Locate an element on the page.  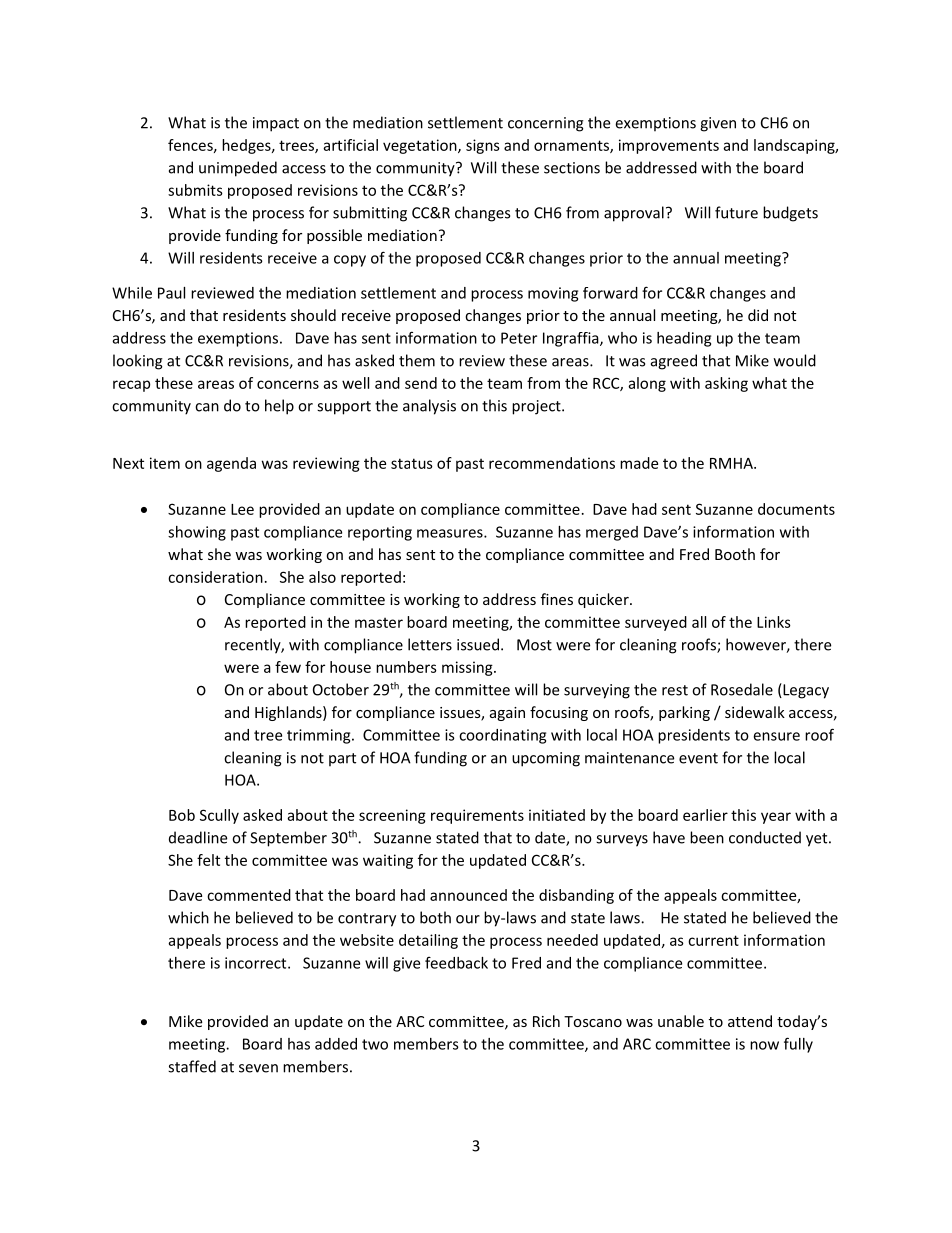
earlier is located at coordinates (705, 815).
